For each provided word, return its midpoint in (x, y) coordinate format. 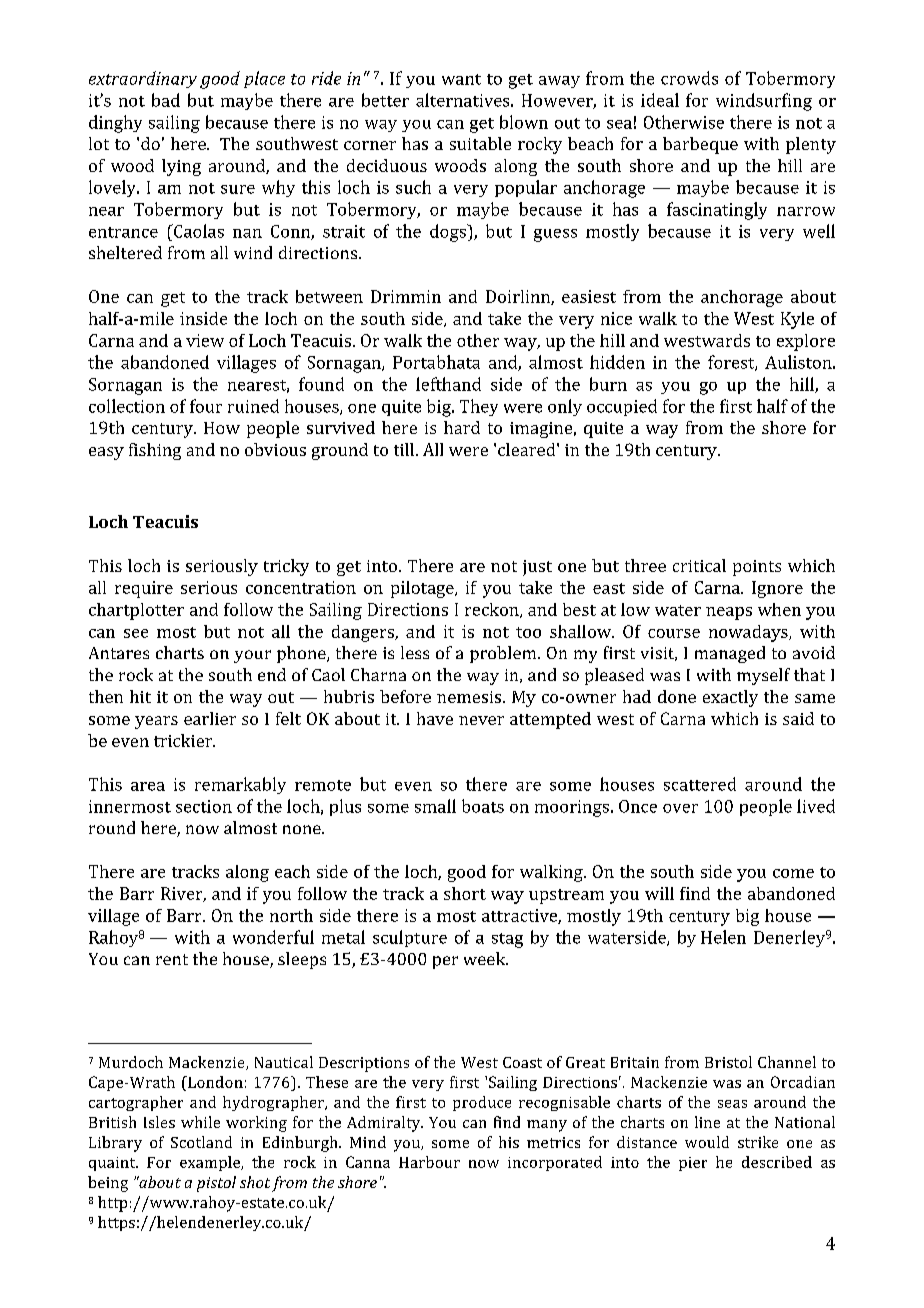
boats (483, 806)
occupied (622, 407)
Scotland (201, 1142)
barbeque (700, 145)
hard (462, 427)
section (204, 806)
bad (166, 100)
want (461, 79)
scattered (700, 784)
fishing (155, 451)
